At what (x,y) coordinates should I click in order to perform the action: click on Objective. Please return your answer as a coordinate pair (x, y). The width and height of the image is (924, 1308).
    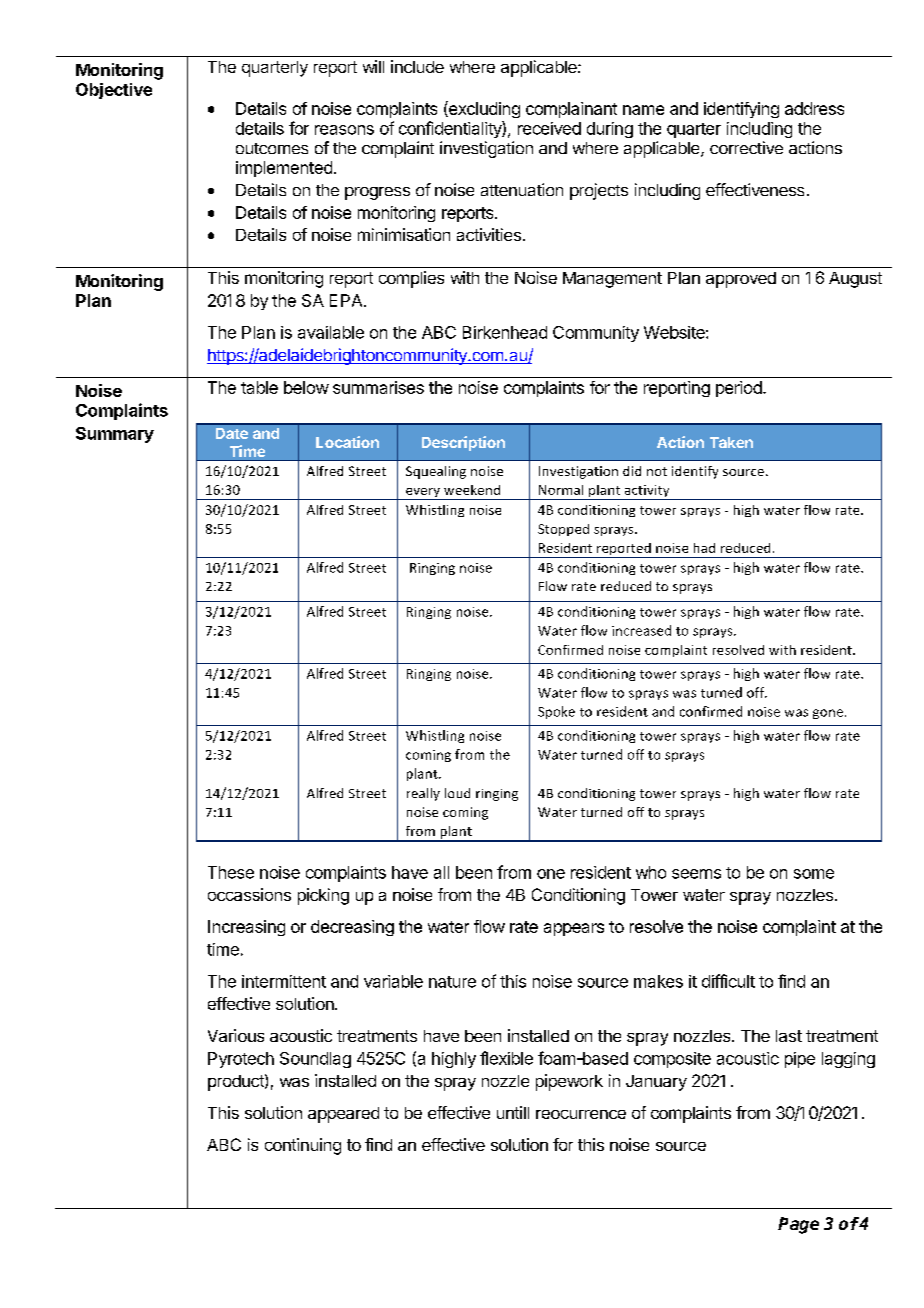
    Looking at the image, I should click on (114, 91).
